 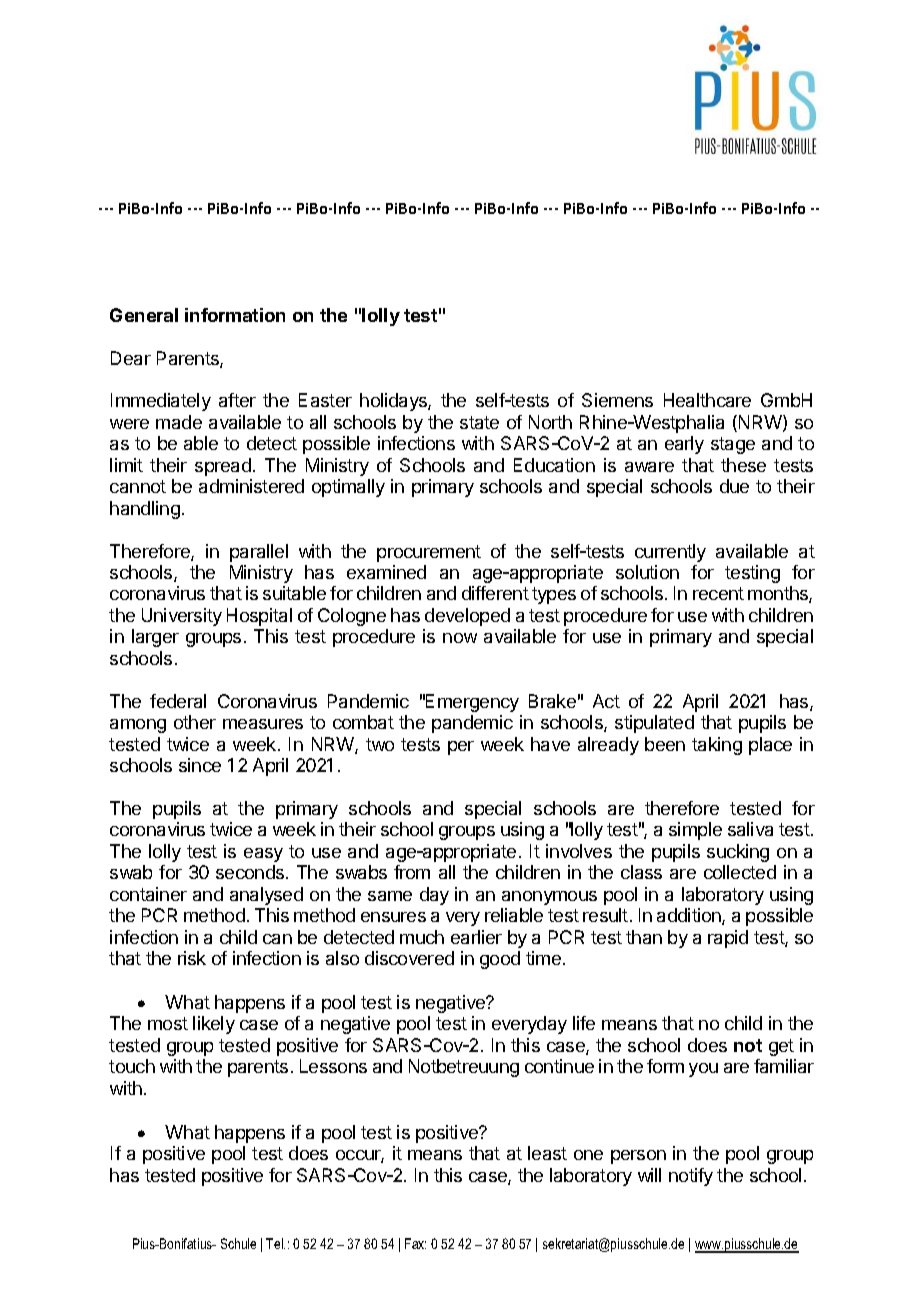 What do you see at coordinates (476, 937) in the document?
I see `earlier` at bounding box center [476, 937].
